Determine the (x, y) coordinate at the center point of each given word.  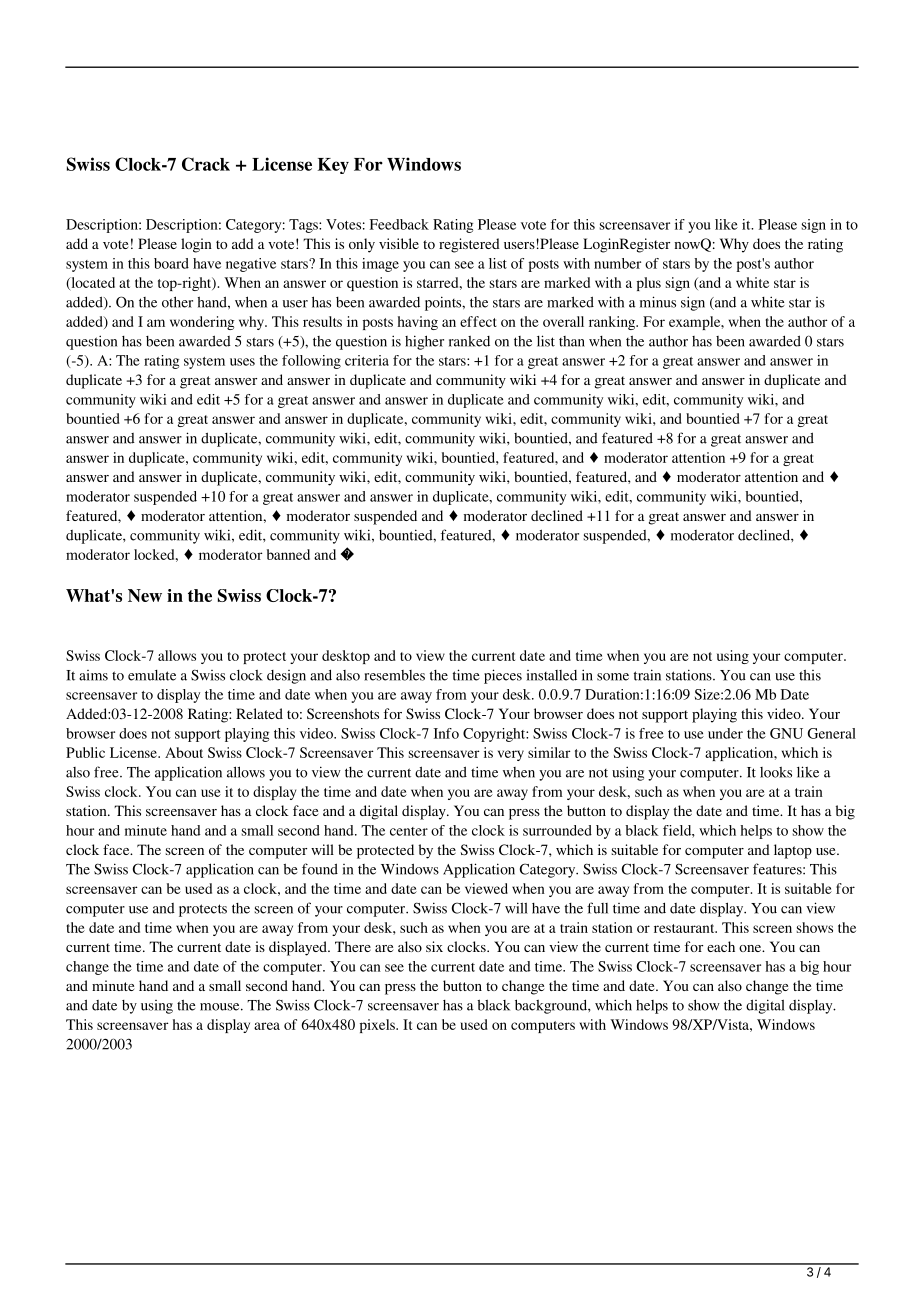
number (617, 263)
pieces (503, 676)
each (721, 946)
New (145, 595)
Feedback (399, 224)
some (613, 677)
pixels (378, 1026)
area (267, 1026)
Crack (206, 164)
